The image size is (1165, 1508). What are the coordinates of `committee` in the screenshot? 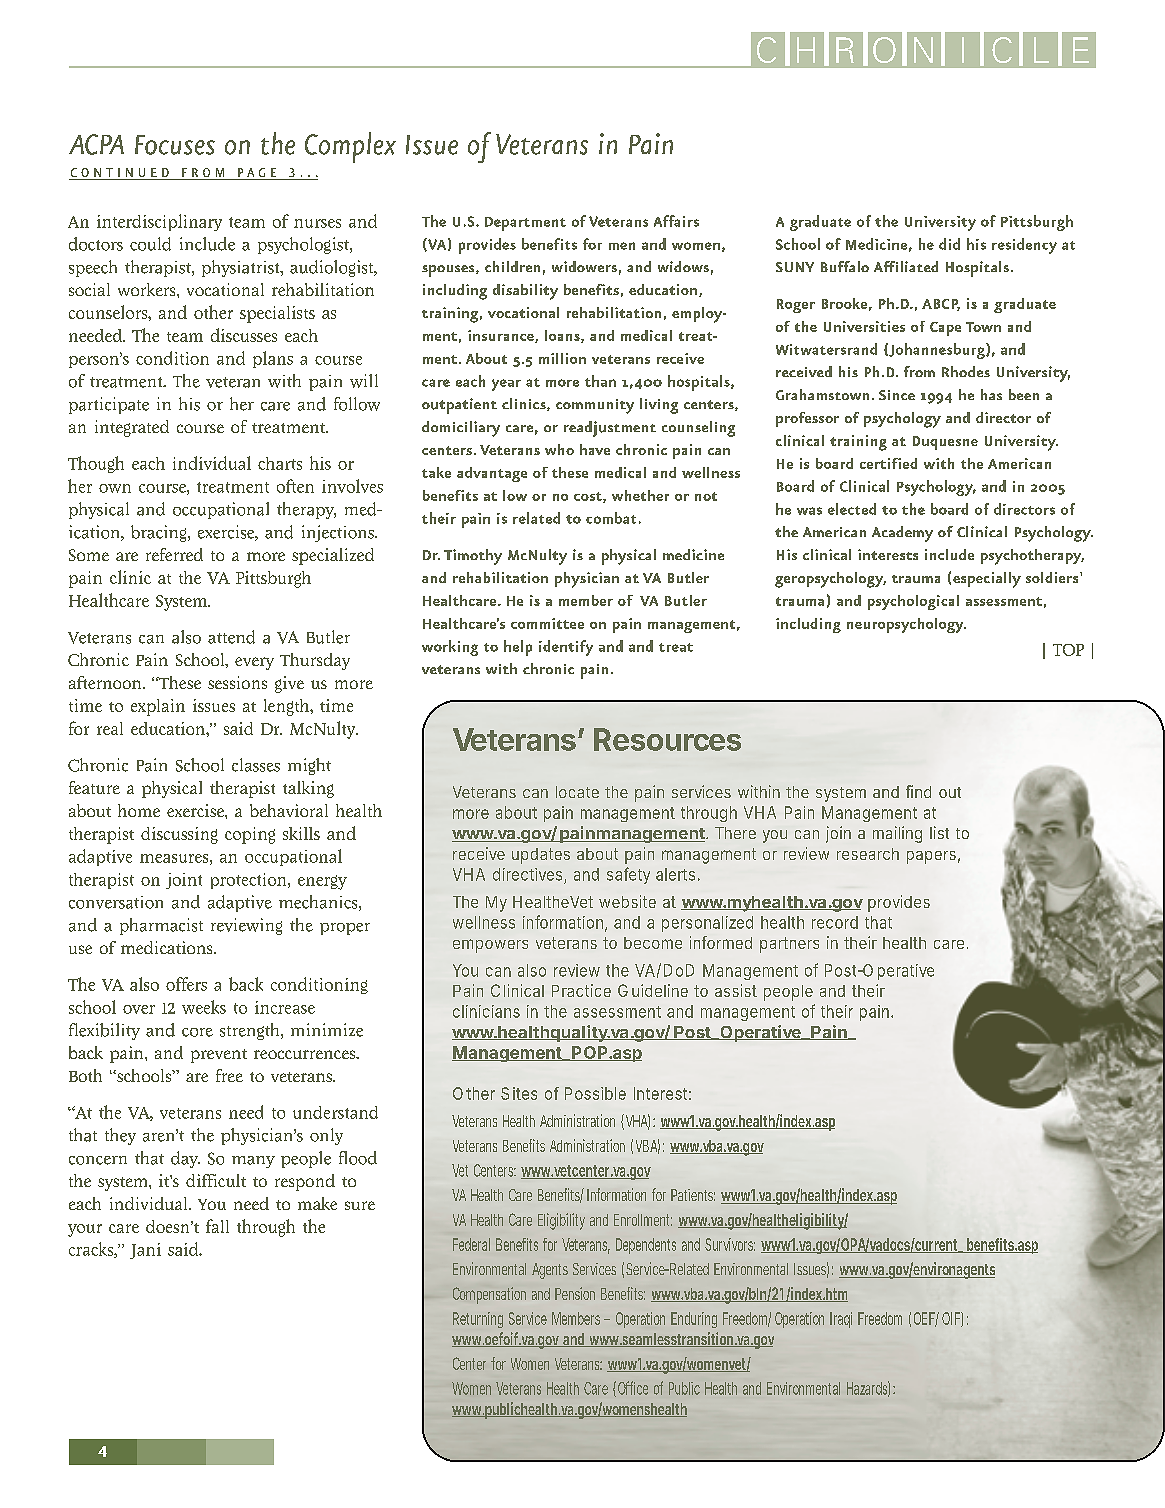 It's located at (547, 623).
